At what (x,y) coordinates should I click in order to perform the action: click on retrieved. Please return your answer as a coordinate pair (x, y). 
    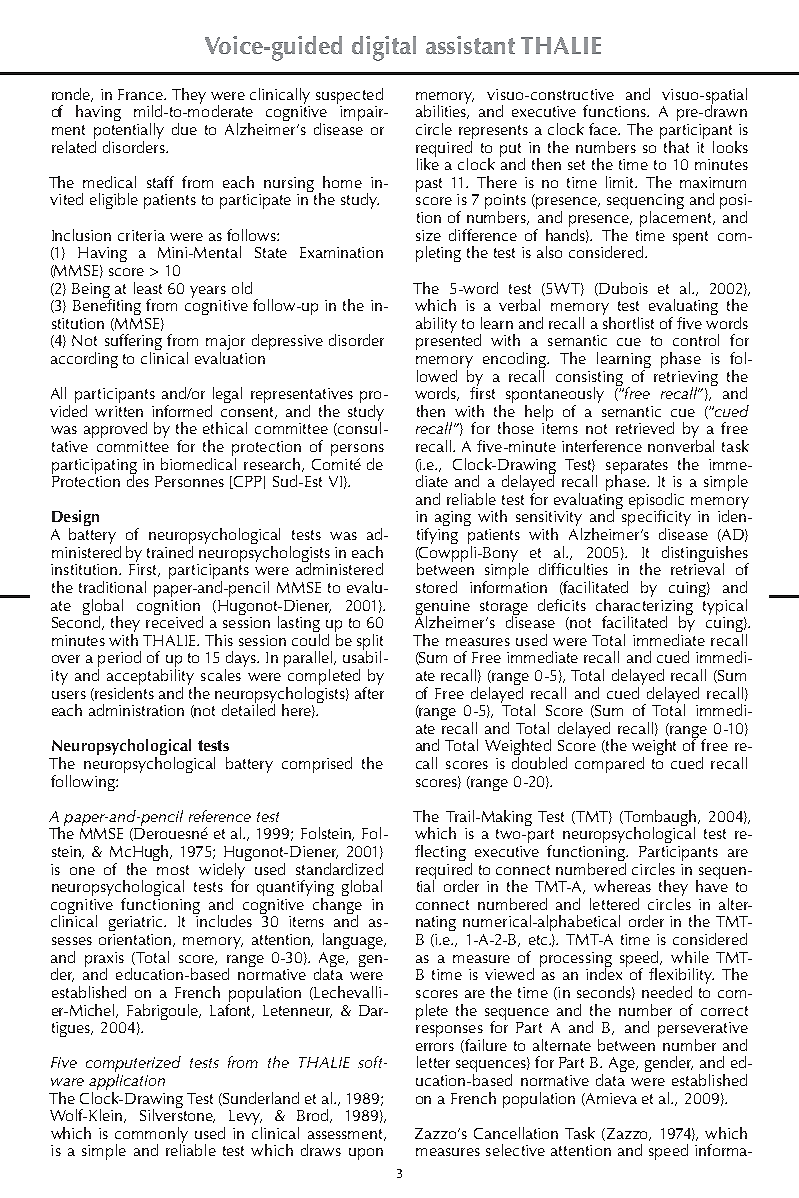
    Looking at the image, I should click on (645, 428).
